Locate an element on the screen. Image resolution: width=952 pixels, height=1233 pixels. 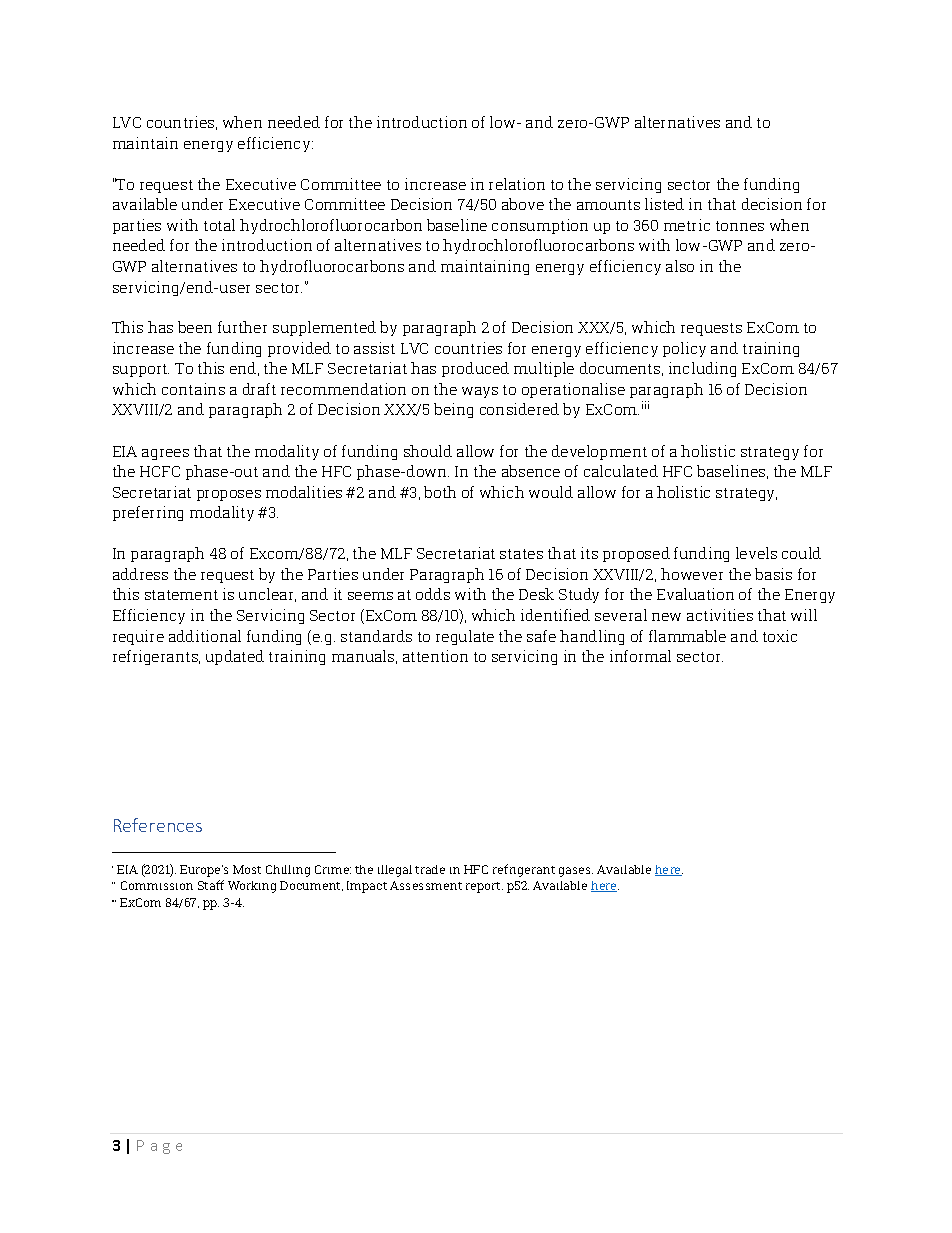
proposes is located at coordinates (229, 495).
